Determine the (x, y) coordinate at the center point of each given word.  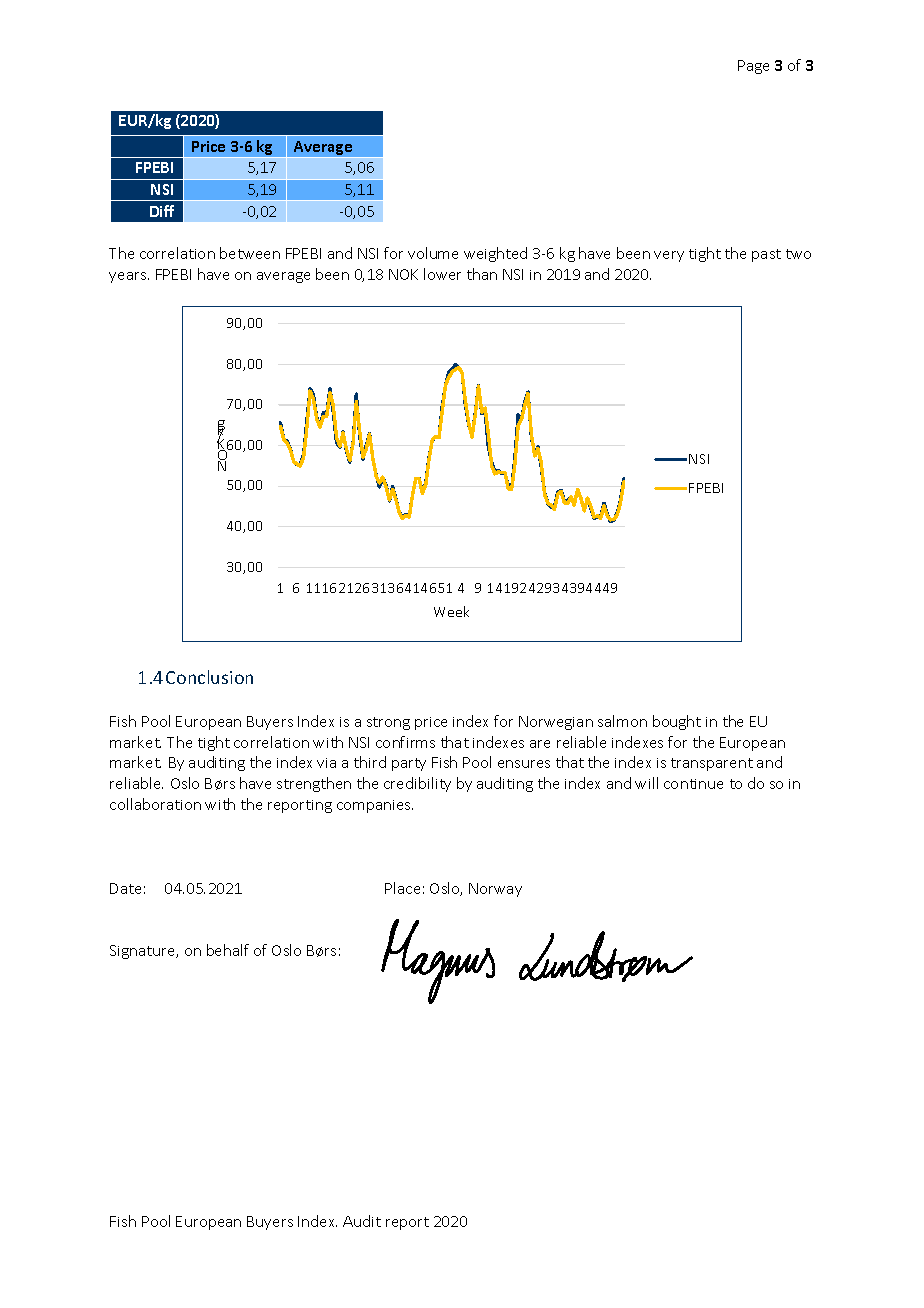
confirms (405, 742)
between (250, 253)
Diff (162, 211)
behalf (228, 950)
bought (677, 722)
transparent (712, 764)
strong (388, 723)
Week (451, 611)
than (482, 274)
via (326, 763)
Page (753, 67)
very (669, 256)
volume (433, 253)
